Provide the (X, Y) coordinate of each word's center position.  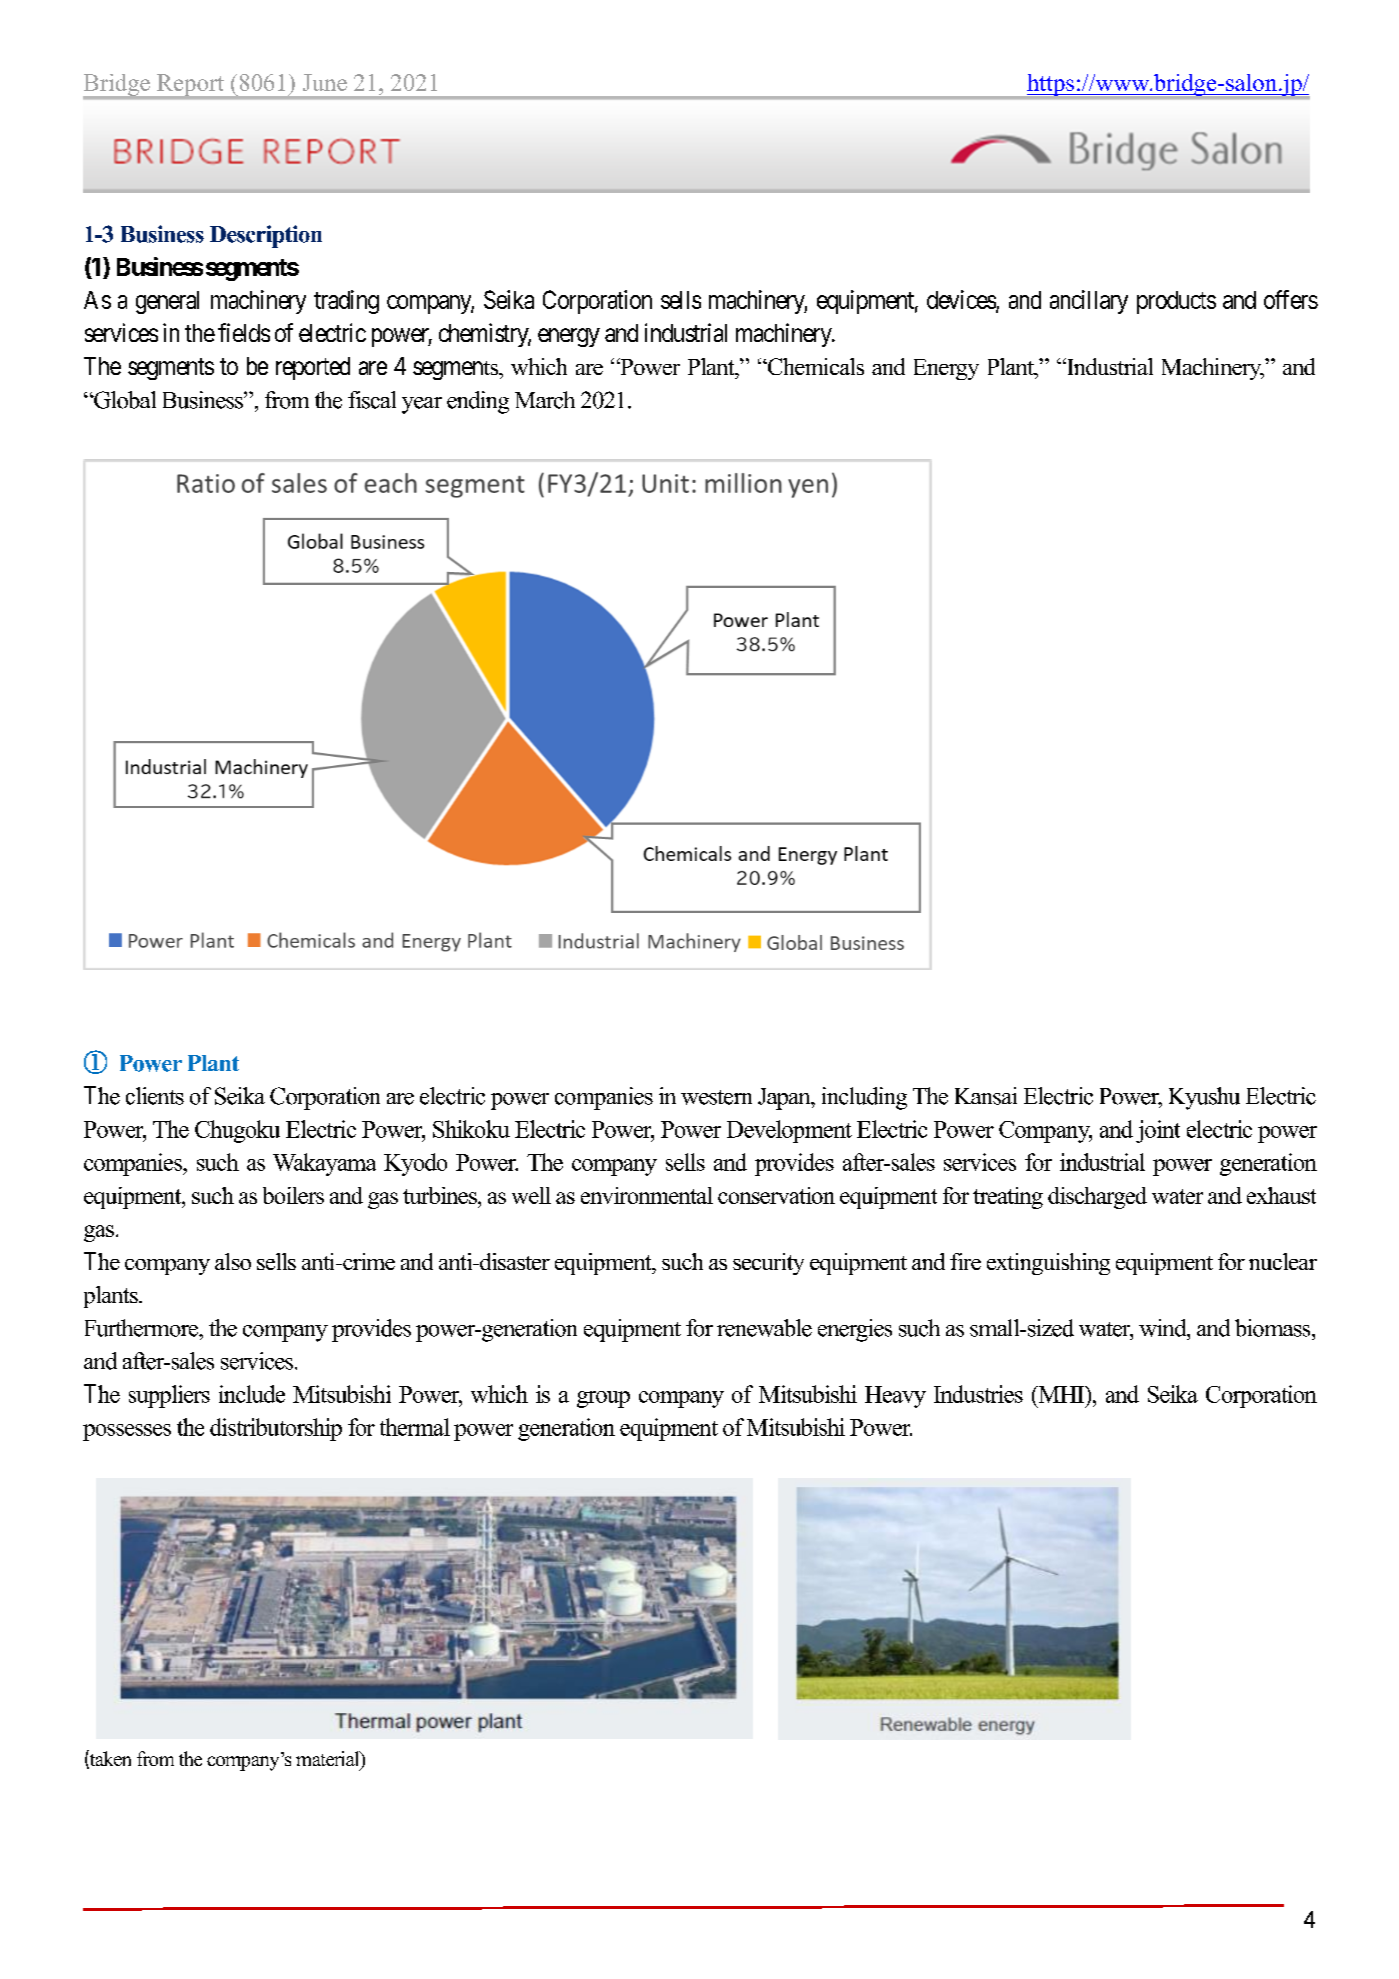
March (545, 400)
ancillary (1089, 302)
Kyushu (1204, 1098)
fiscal (372, 400)
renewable (764, 1328)
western (716, 1097)
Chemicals (814, 366)
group (603, 1399)
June (325, 82)
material (329, 1760)
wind (1164, 1328)
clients (155, 1096)
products (1176, 302)
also (233, 1261)
